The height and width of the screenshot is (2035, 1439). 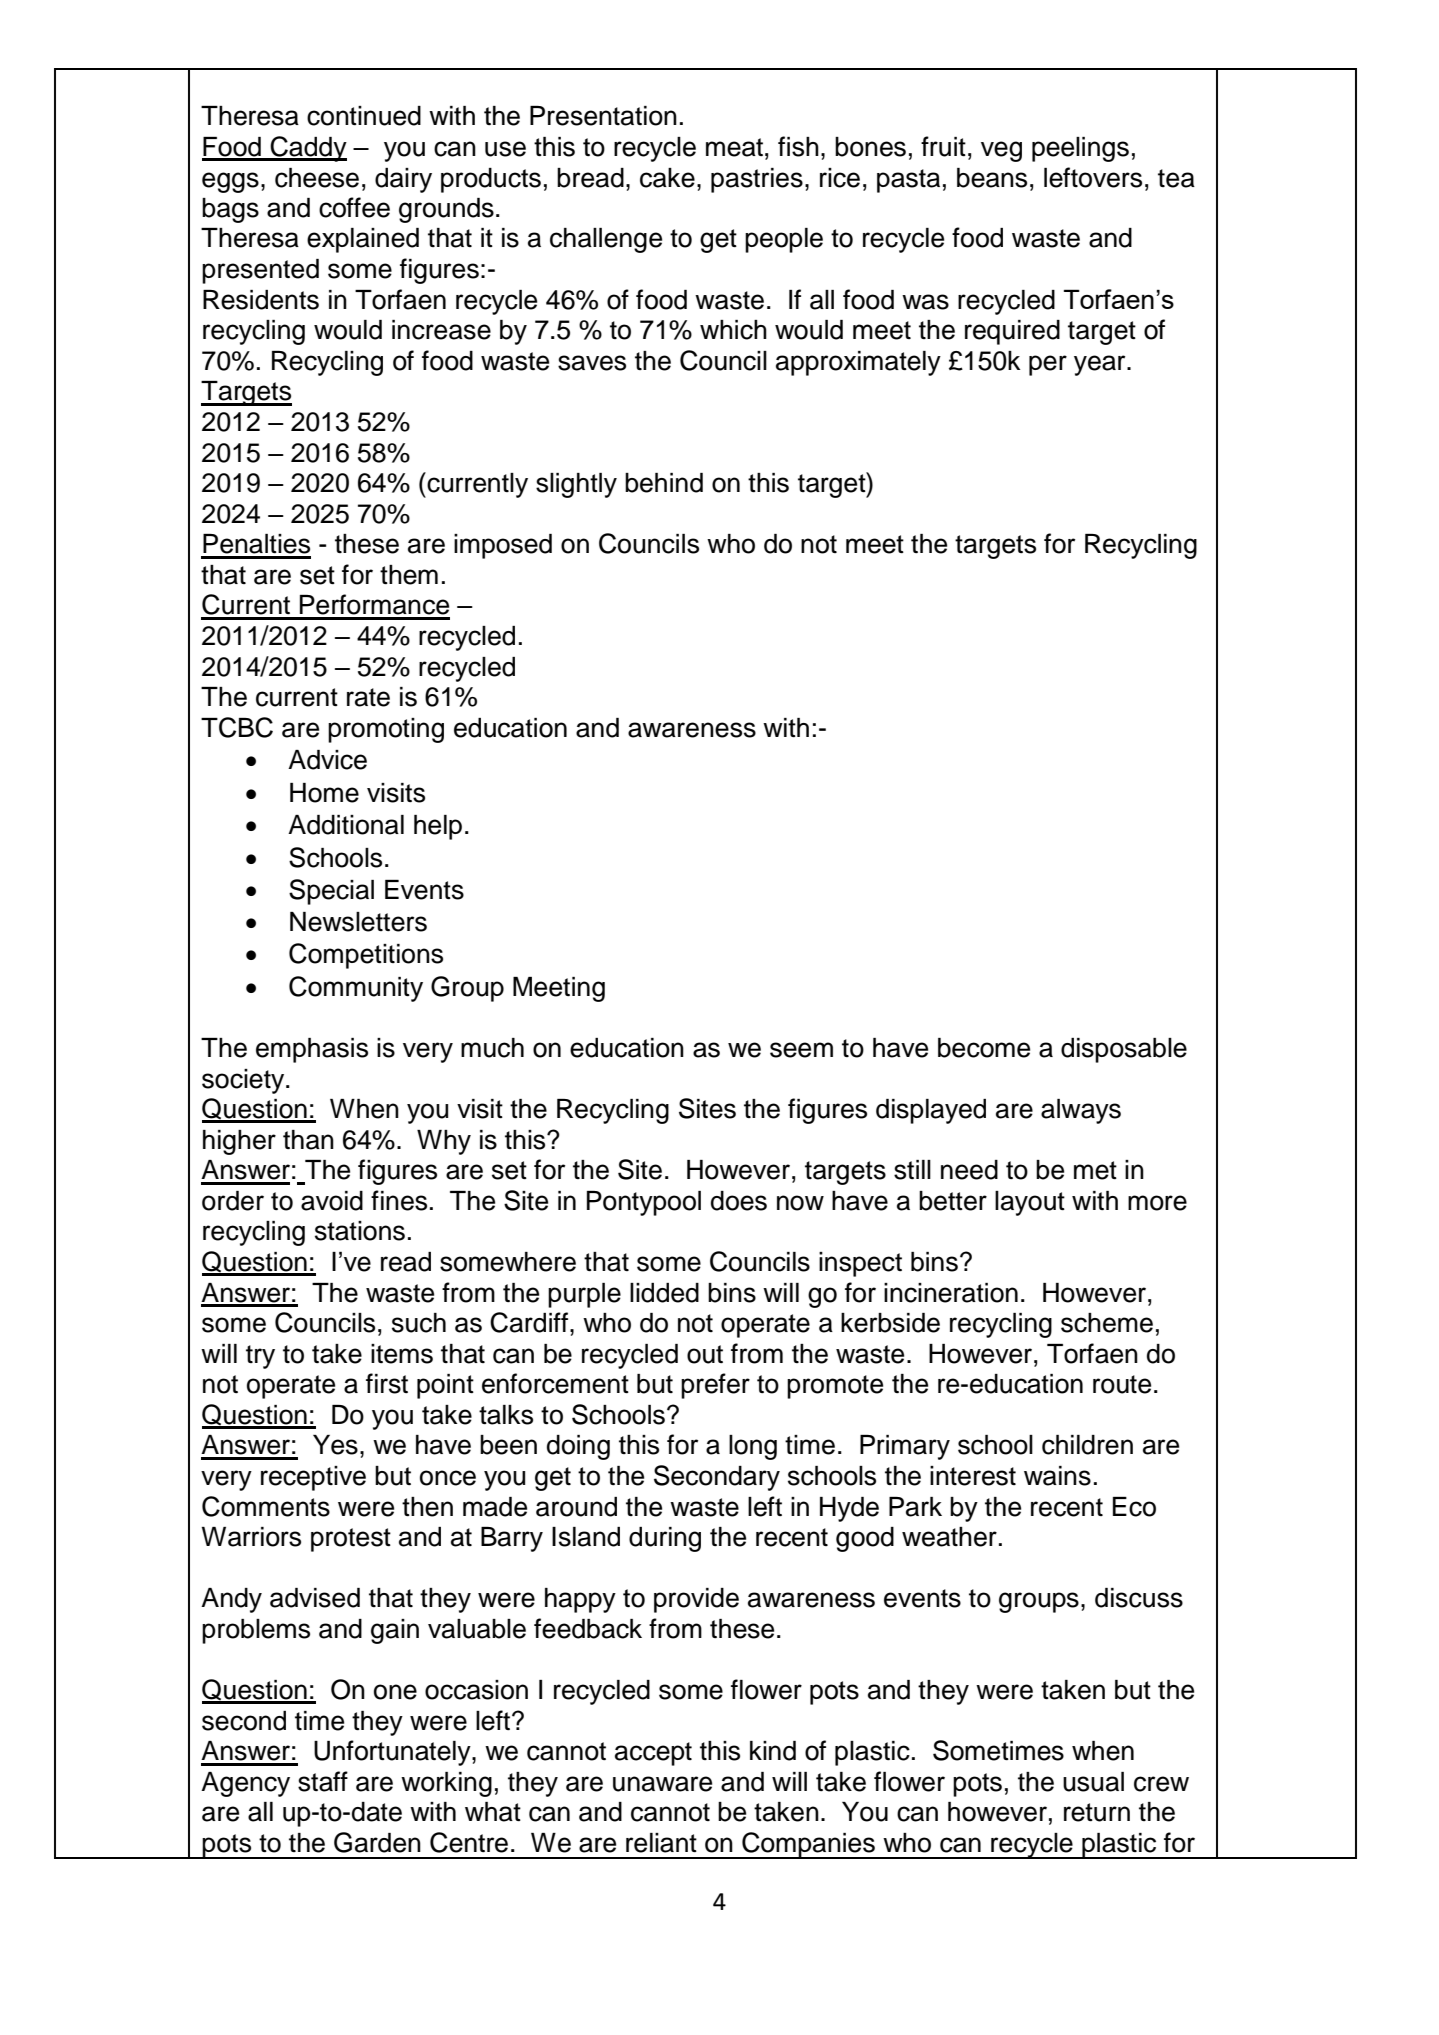 I want to click on staff, so click(x=323, y=1781).
